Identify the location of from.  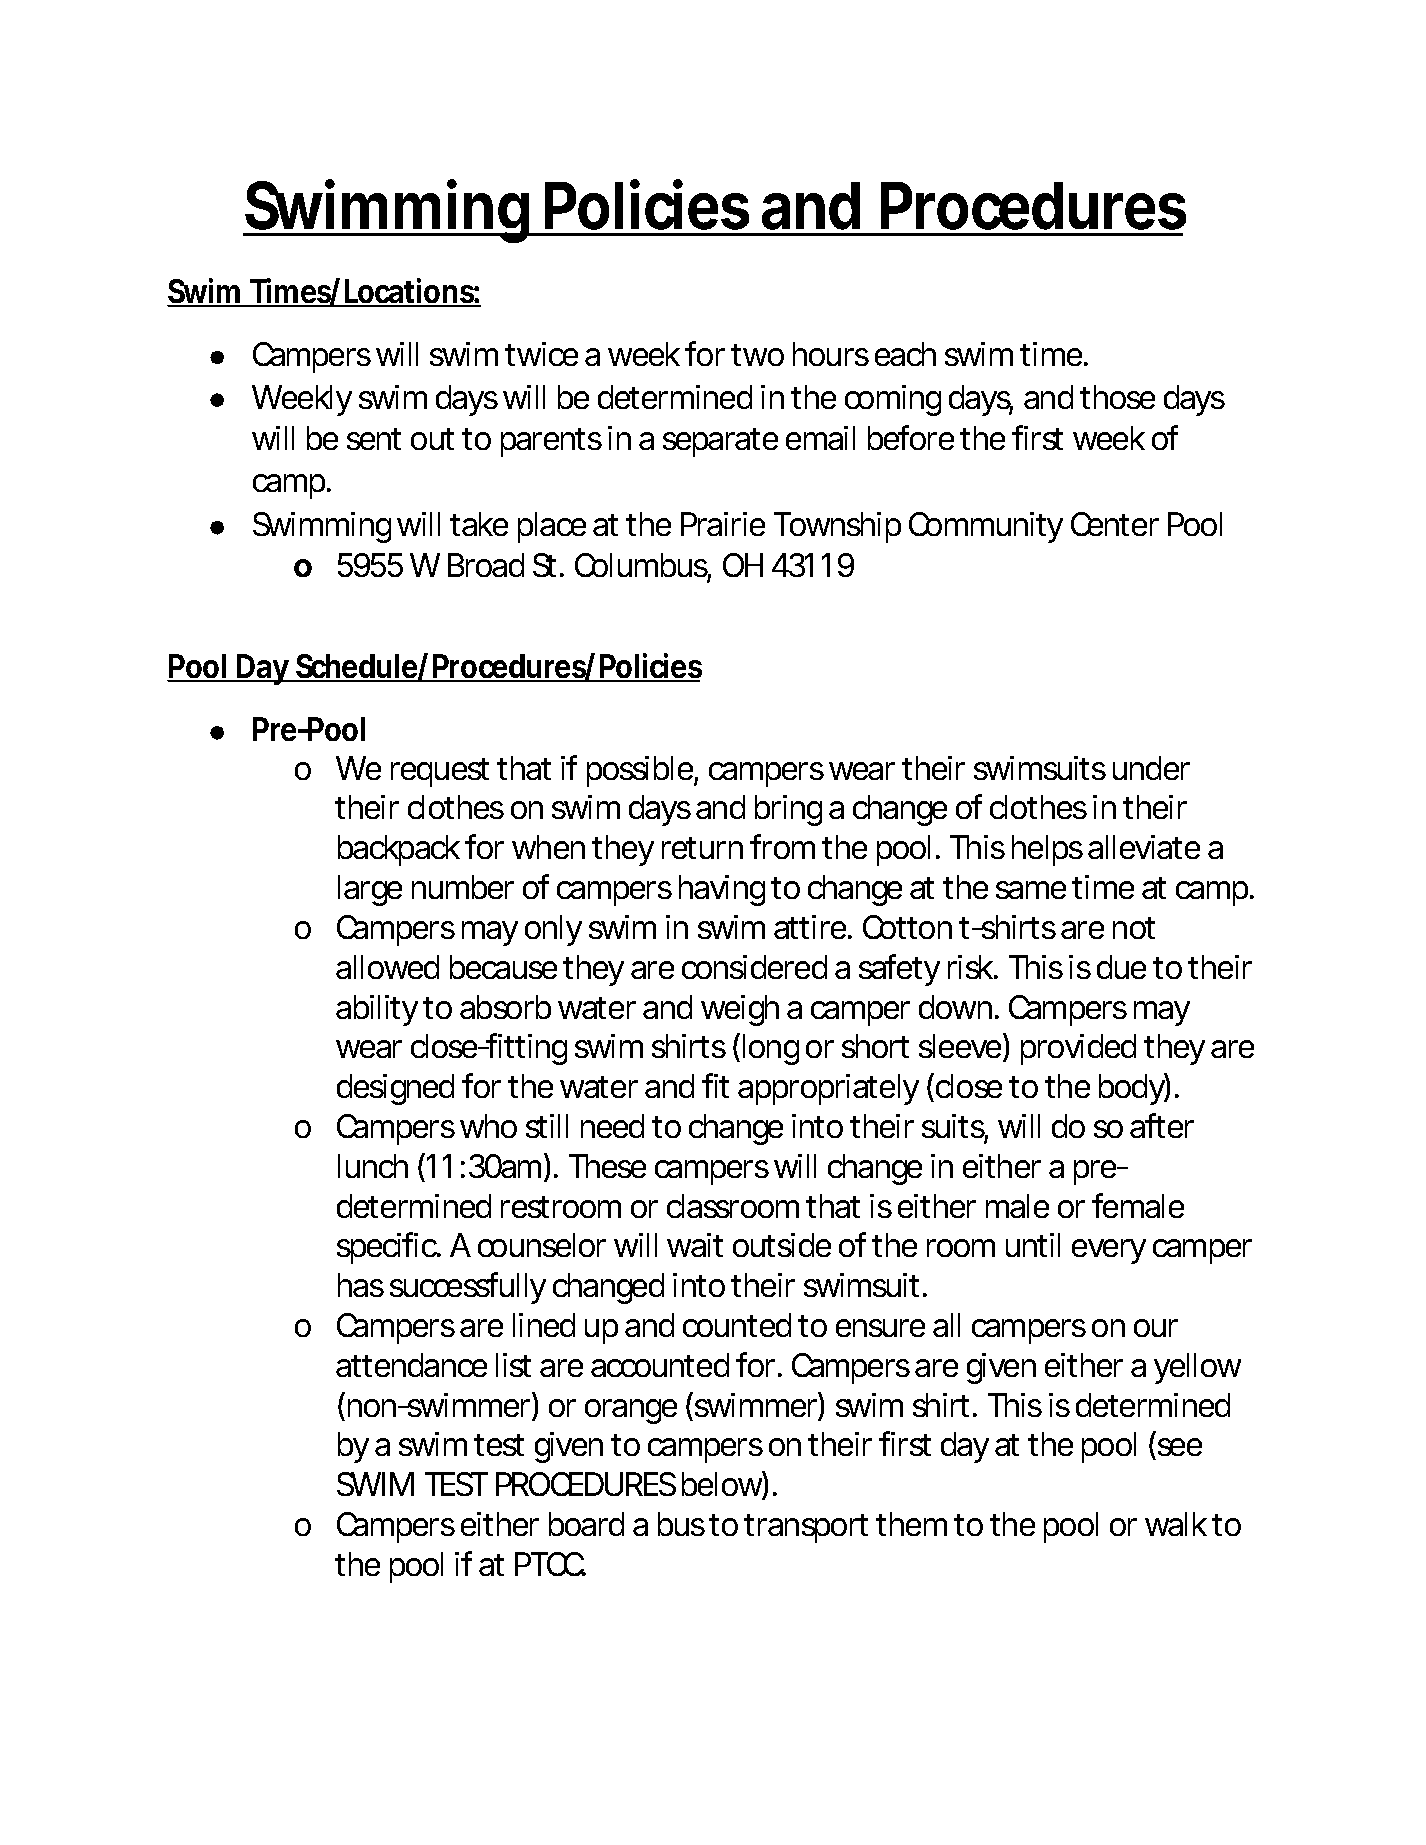
(782, 846).
